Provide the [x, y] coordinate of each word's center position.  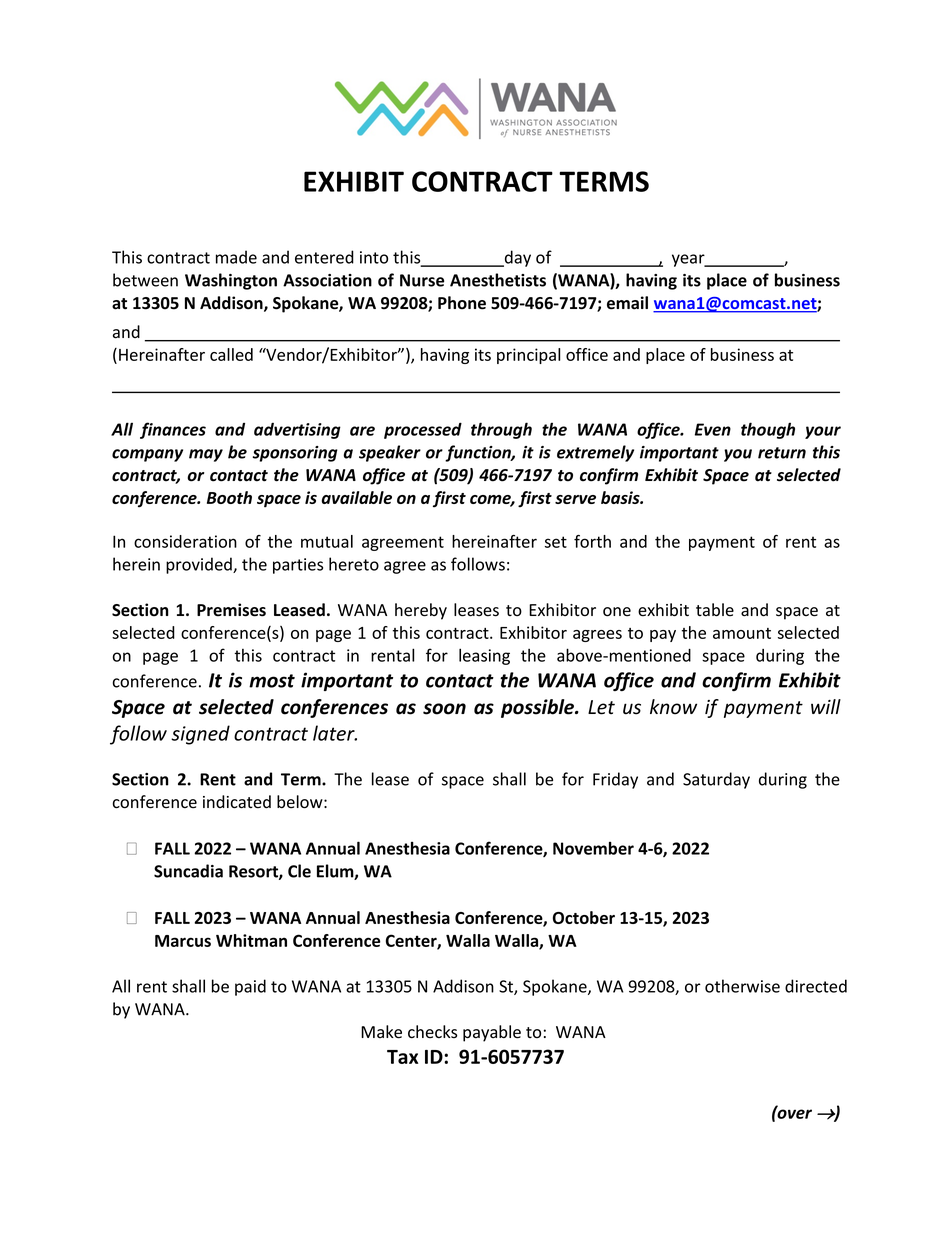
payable [492, 1033]
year [689, 260]
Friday [615, 780]
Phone [462, 303]
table [715, 610]
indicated [237, 802]
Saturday [716, 780]
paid [250, 987]
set [556, 542]
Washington [231, 281]
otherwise [742, 986]
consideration [185, 541]
